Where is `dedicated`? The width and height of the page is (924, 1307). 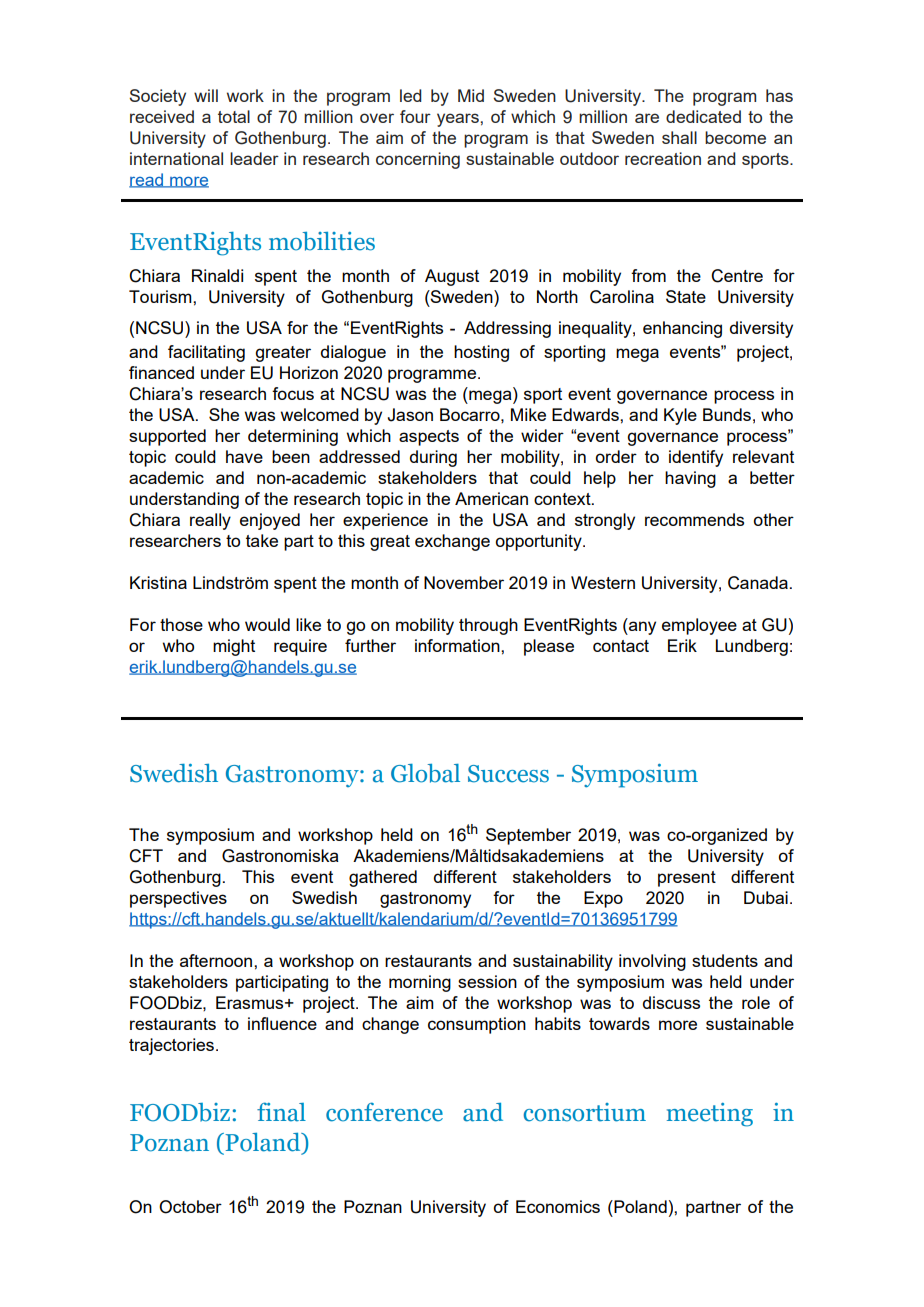 dedicated is located at coordinates (703, 116).
